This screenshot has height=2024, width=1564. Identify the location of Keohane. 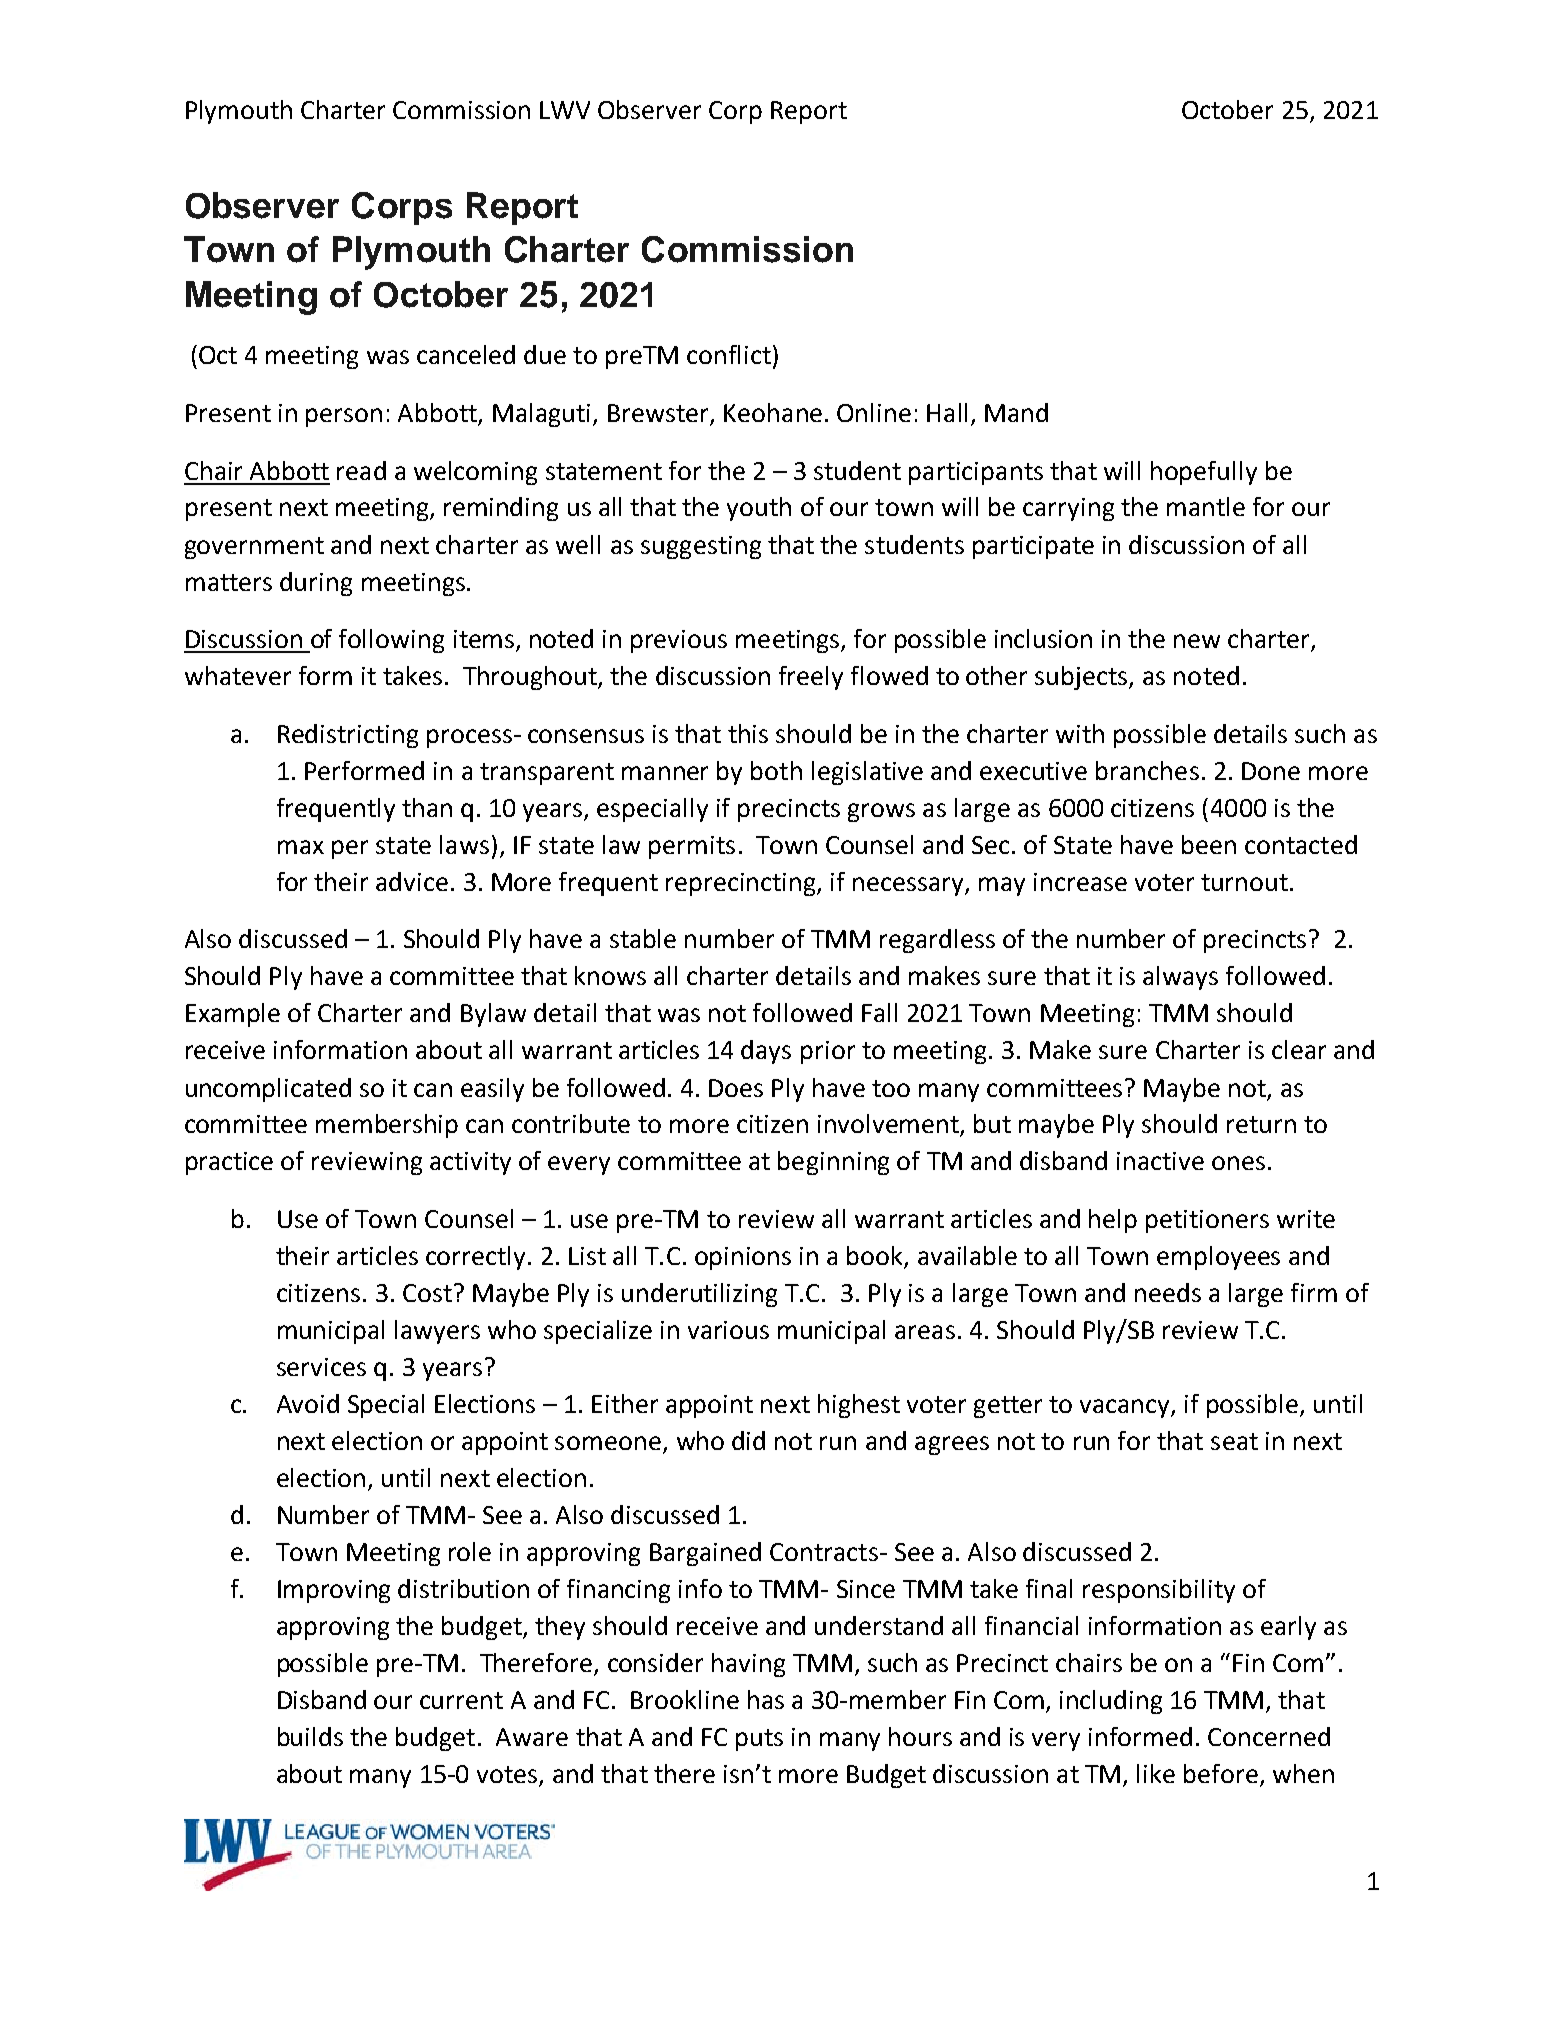
(773, 412).
